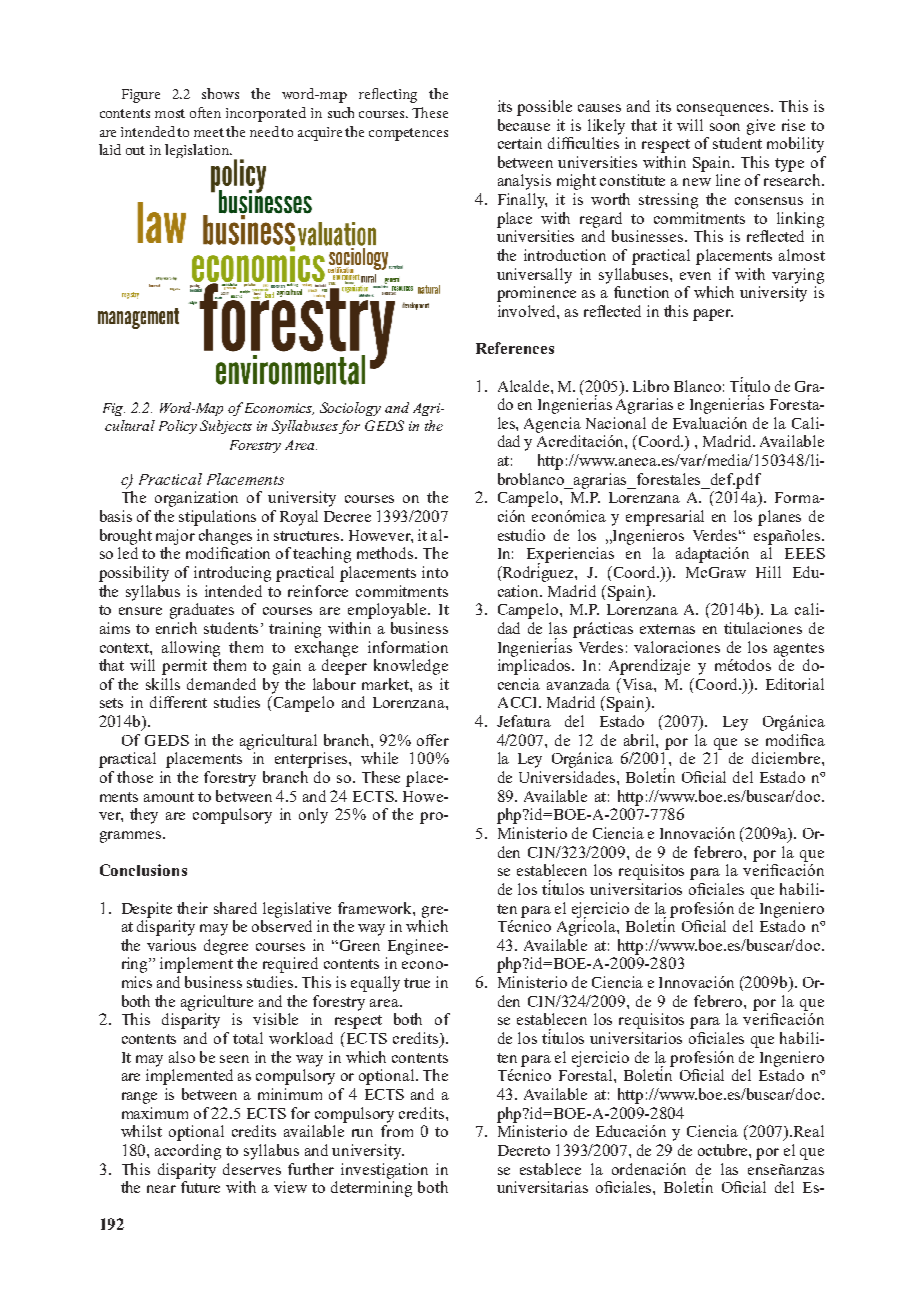 The height and width of the image is (1308, 924). I want to click on competences, so click(408, 134).
